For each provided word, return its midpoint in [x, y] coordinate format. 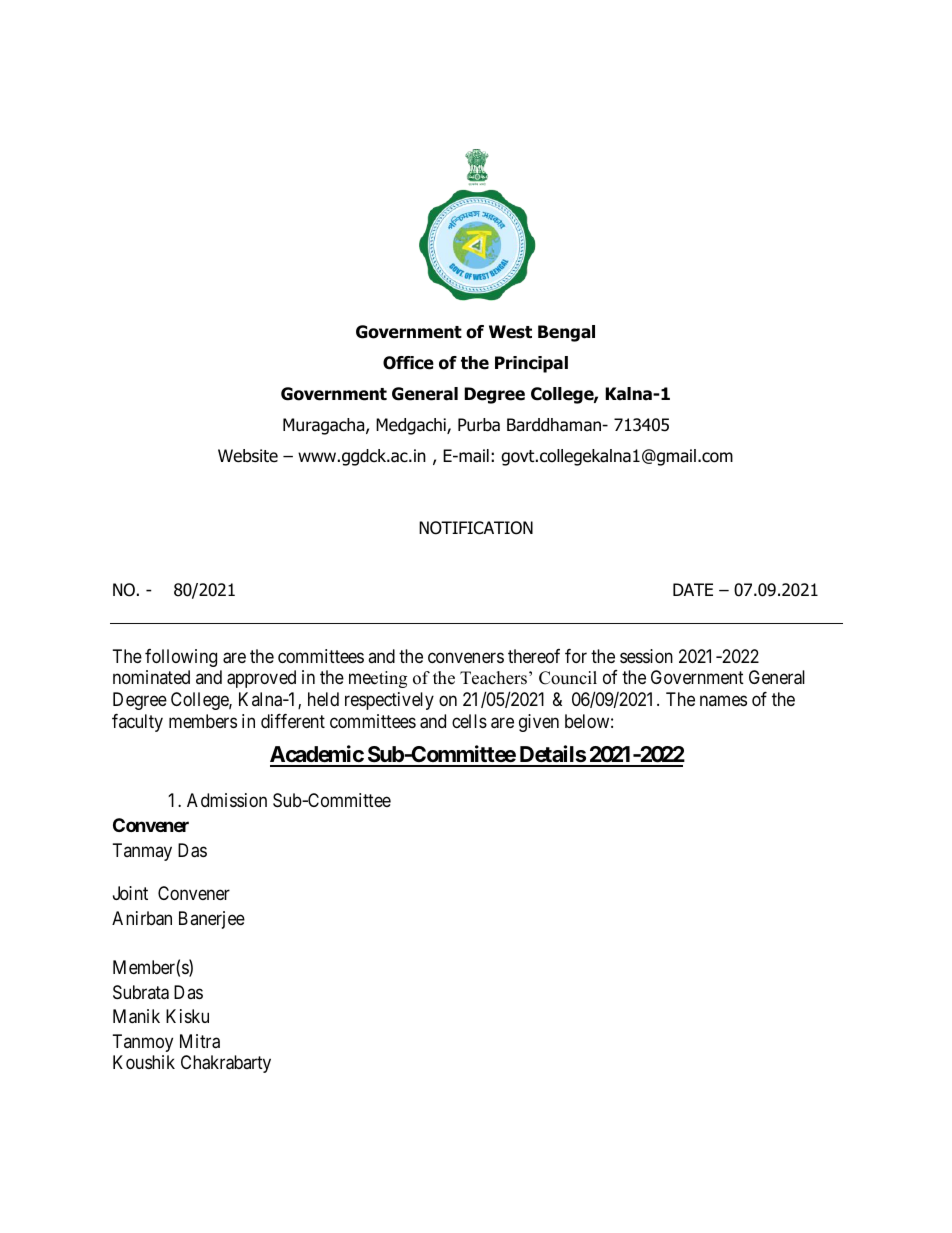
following [181, 658]
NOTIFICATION [476, 528]
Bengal [566, 333]
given [539, 723]
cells [469, 721]
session [646, 656]
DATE [693, 589]
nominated [151, 677]
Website [248, 456]
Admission [227, 800]
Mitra [200, 1041]
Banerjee [212, 920]
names [723, 700]
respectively [389, 701]
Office [408, 363]
